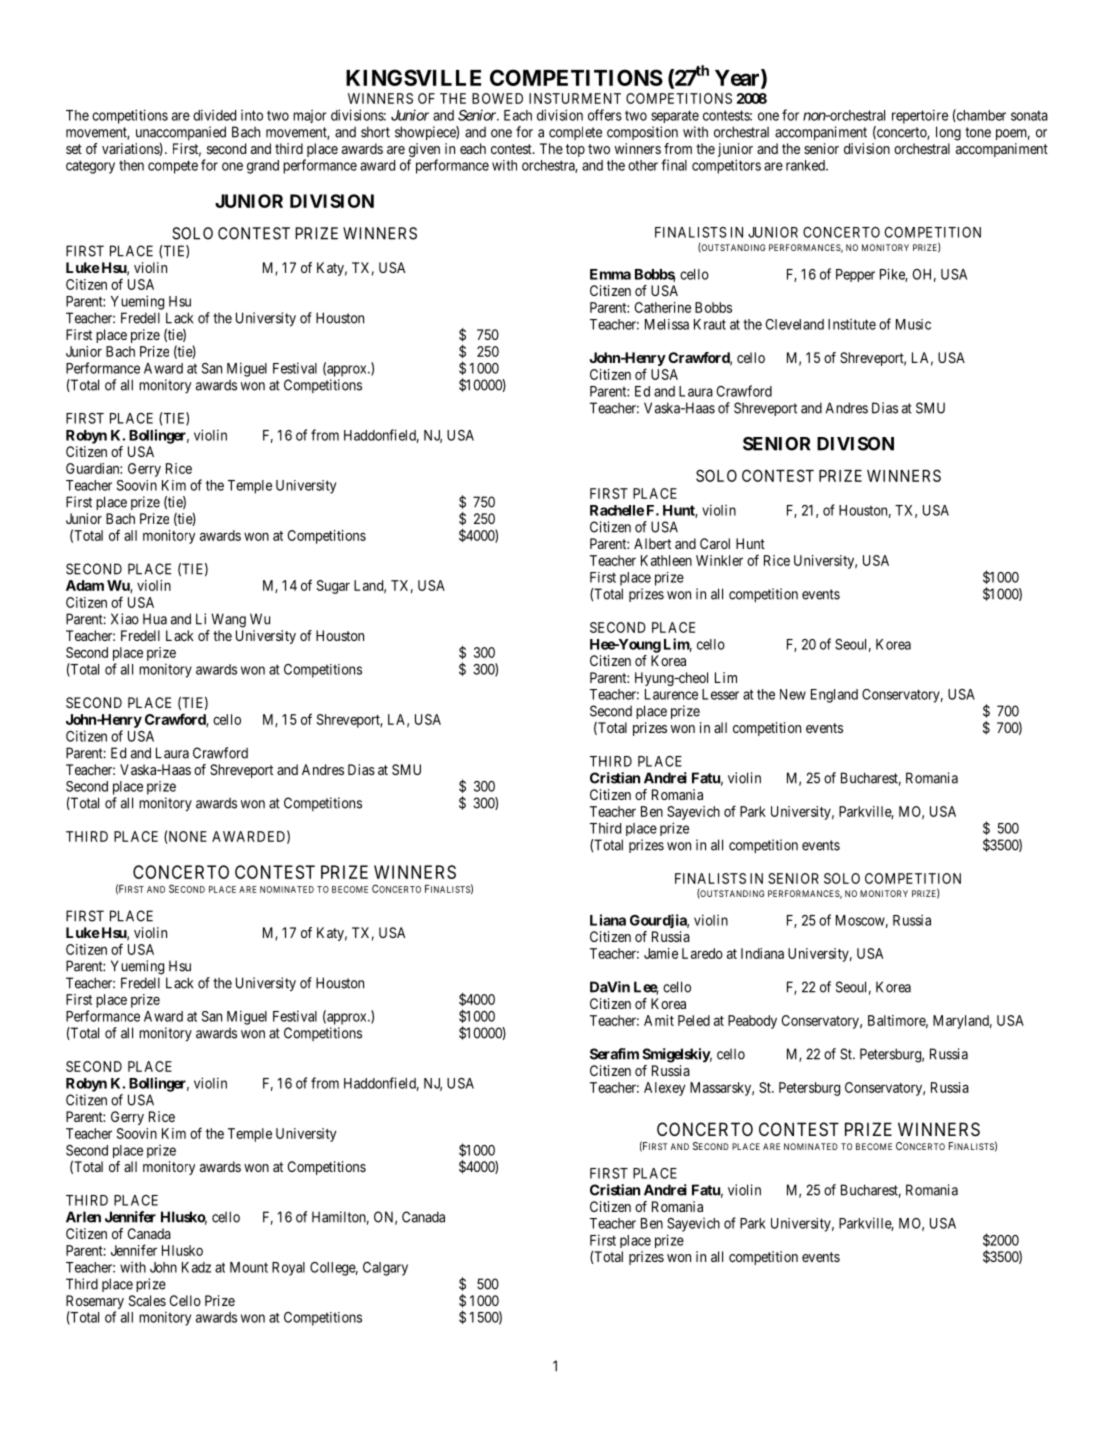 The height and width of the screenshot is (1440, 1113). I want to click on Calgary, so click(385, 1269).
